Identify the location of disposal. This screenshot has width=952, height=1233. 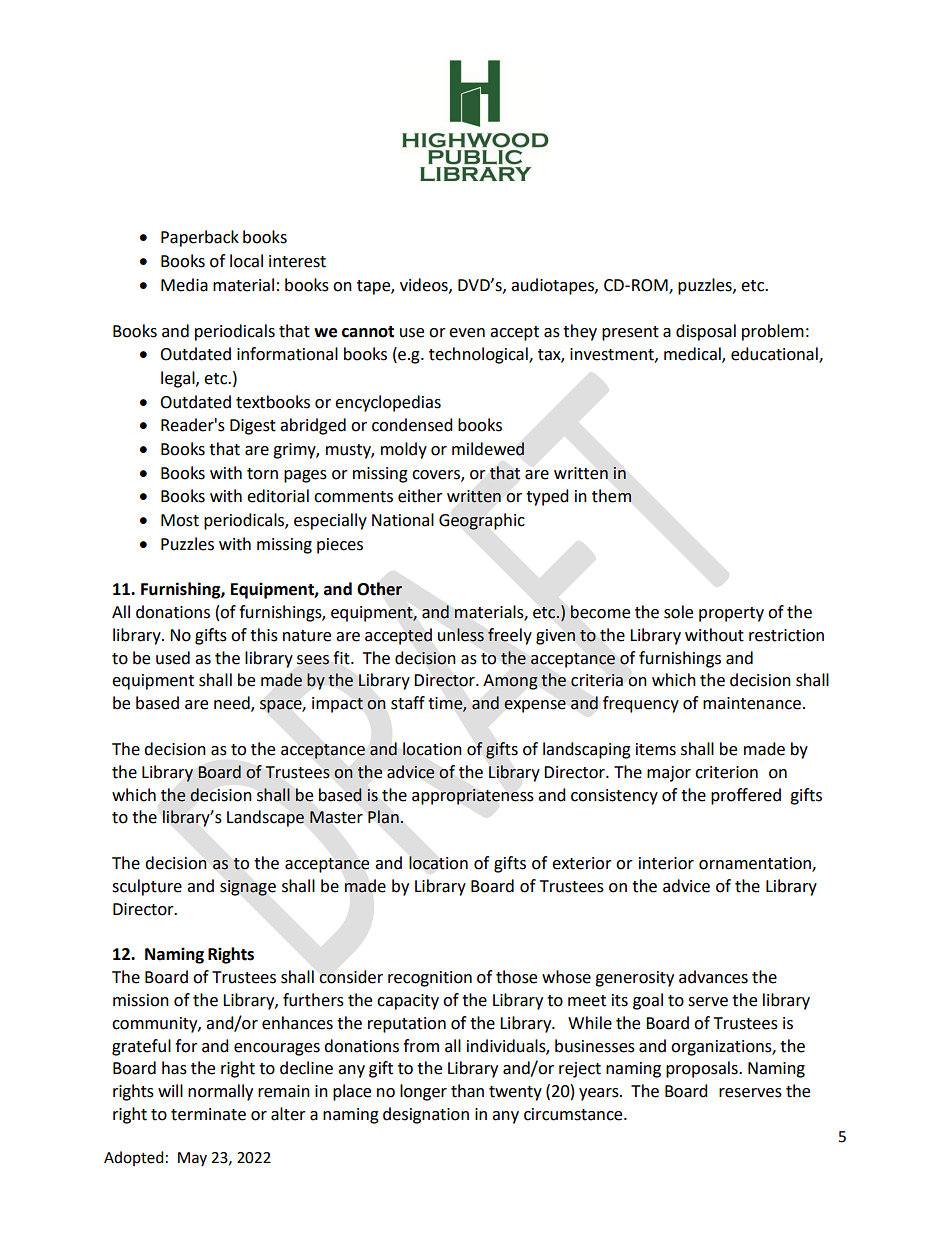
(706, 332).
